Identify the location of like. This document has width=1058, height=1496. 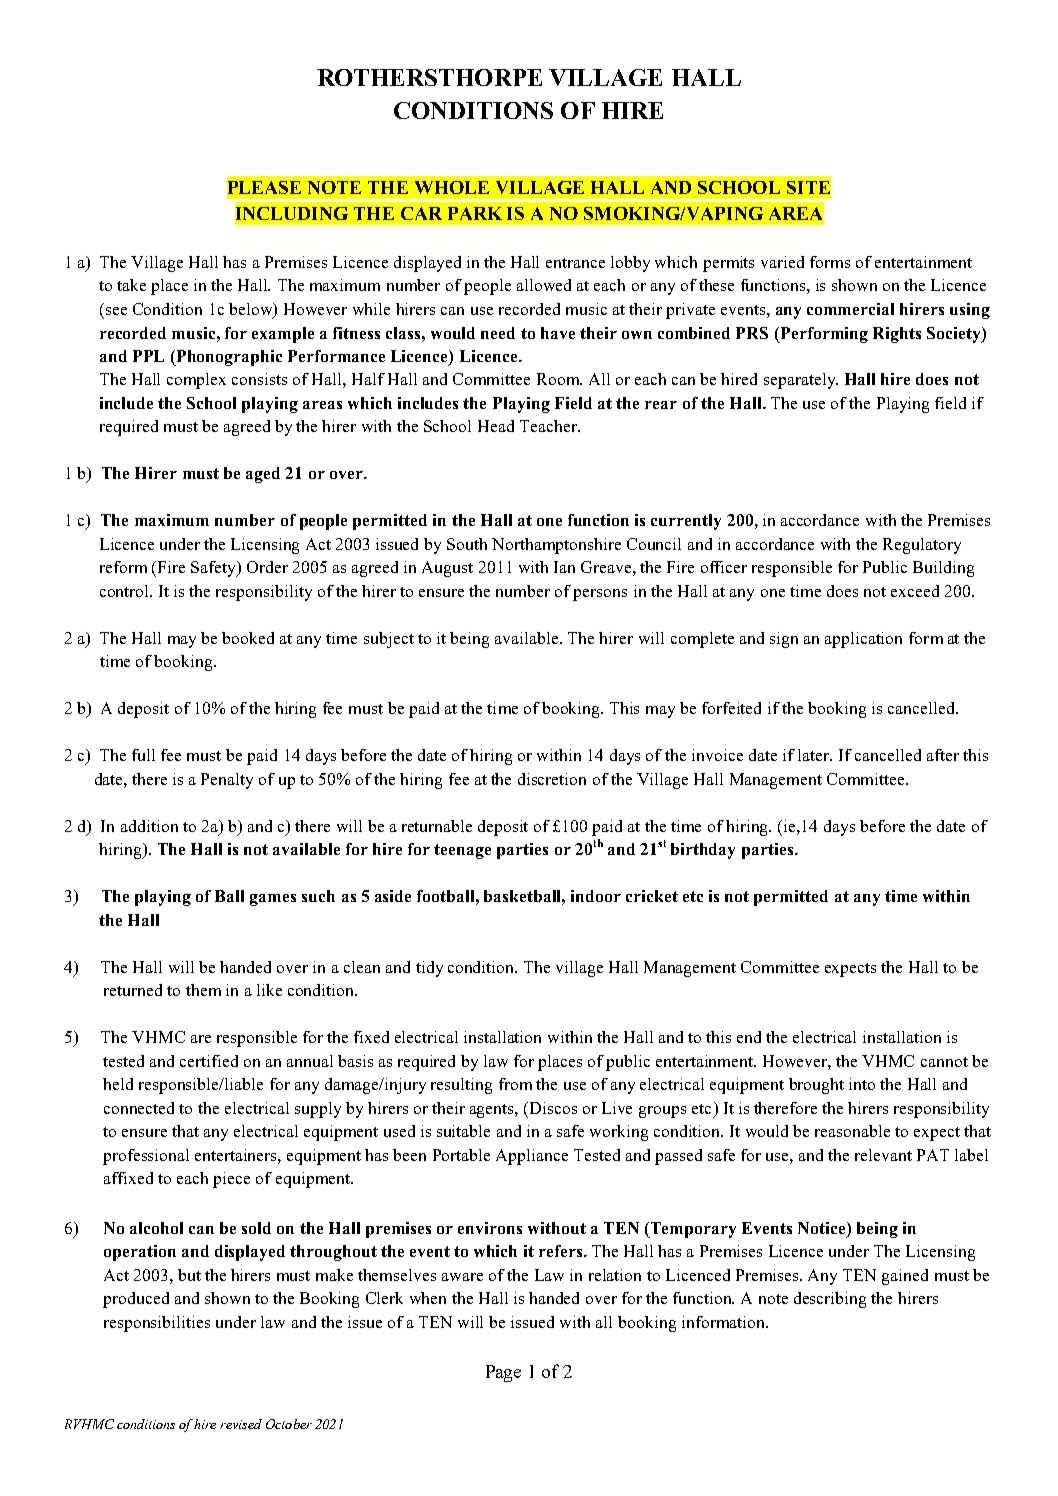
(269, 990).
